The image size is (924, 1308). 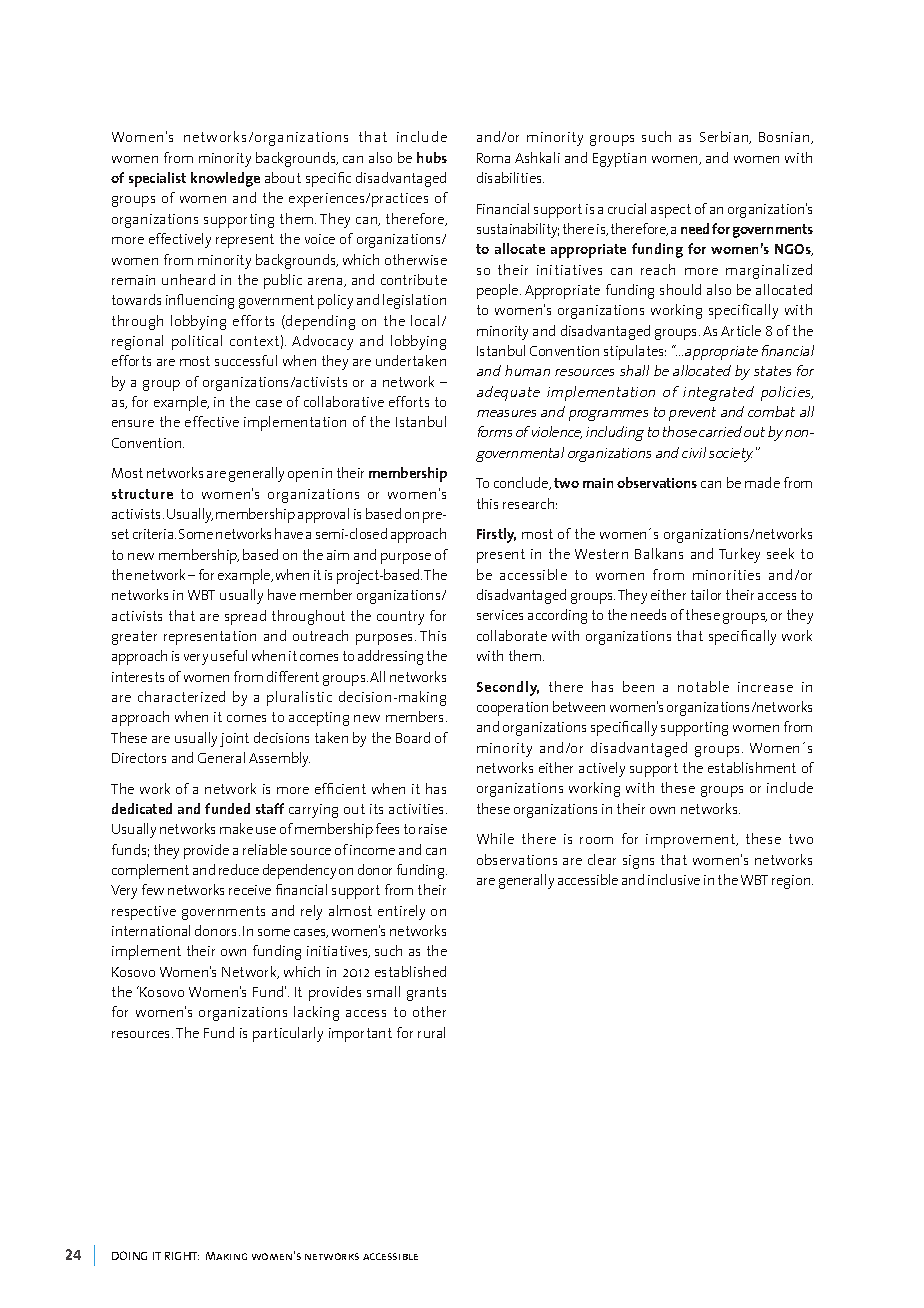 What do you see at coordinates (181, 696) in the document?
I see `characterized` at bounding box center [181, 696].
